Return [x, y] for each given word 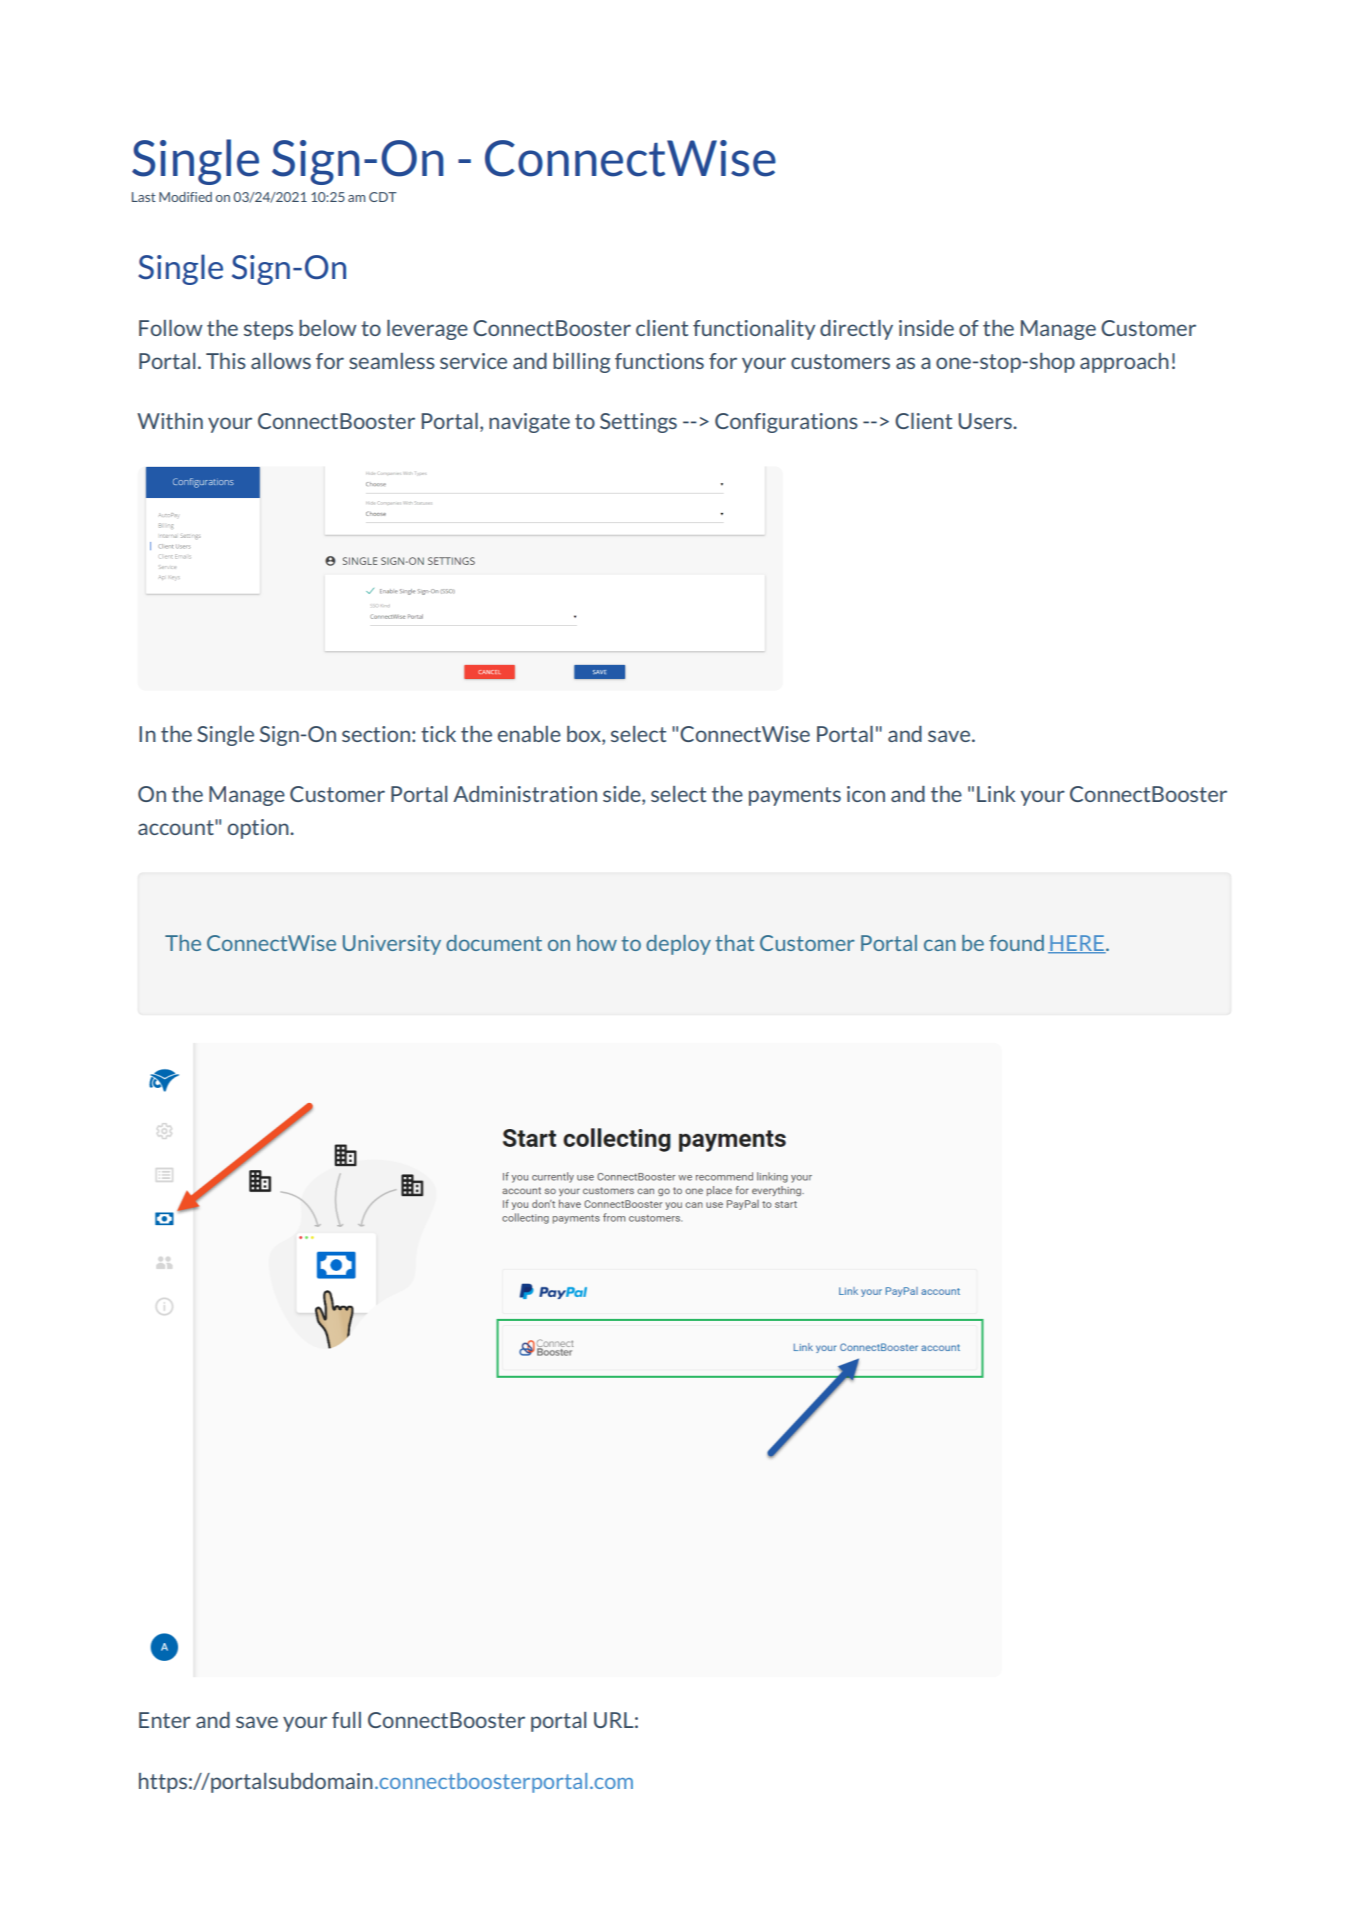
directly [856, 330]
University [392, 945]
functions [659, 361]
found [1016, 943]
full [346, 1720]
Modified [185, 197]
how [597, 943]
